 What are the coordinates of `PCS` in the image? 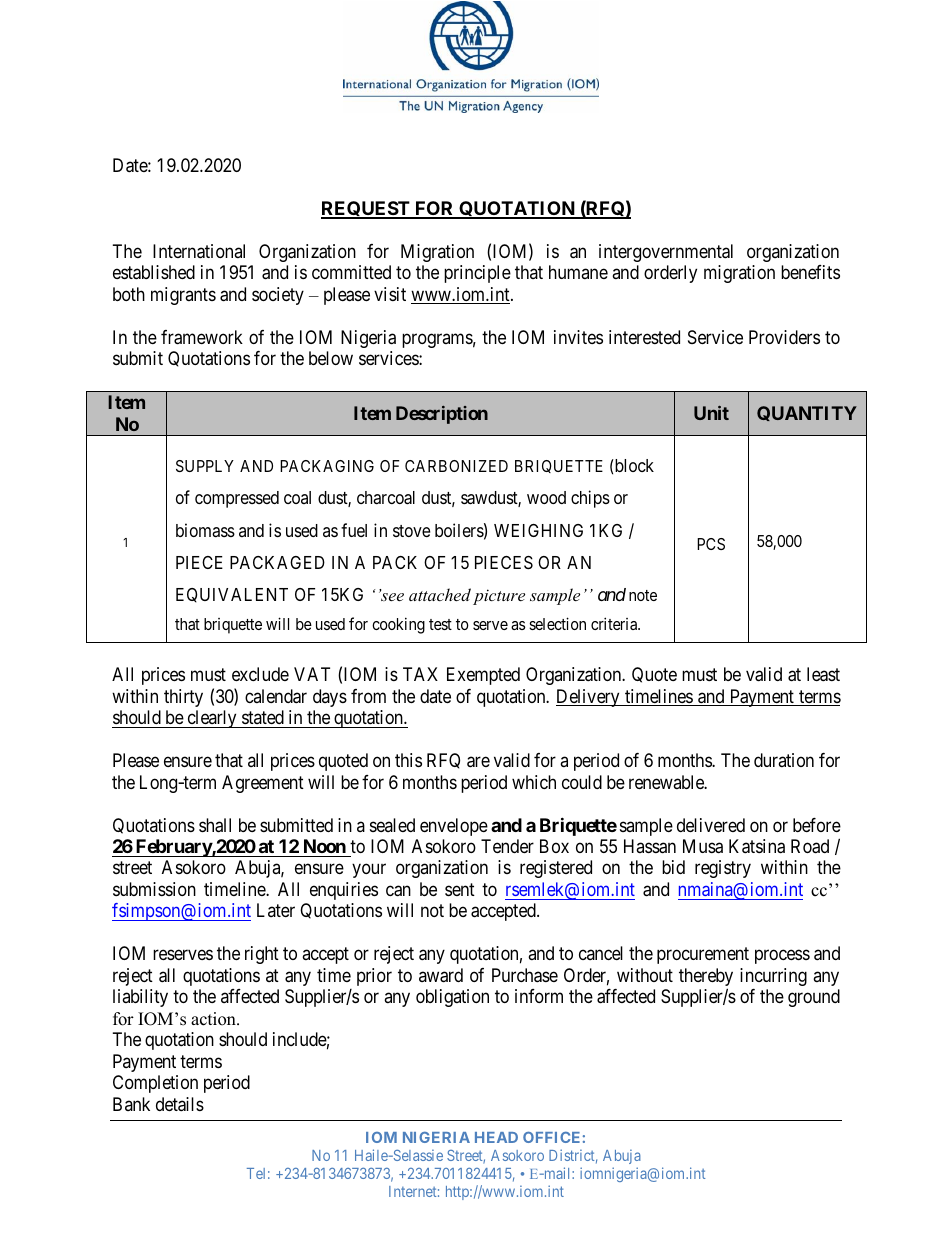 It's located at (711, 544).
